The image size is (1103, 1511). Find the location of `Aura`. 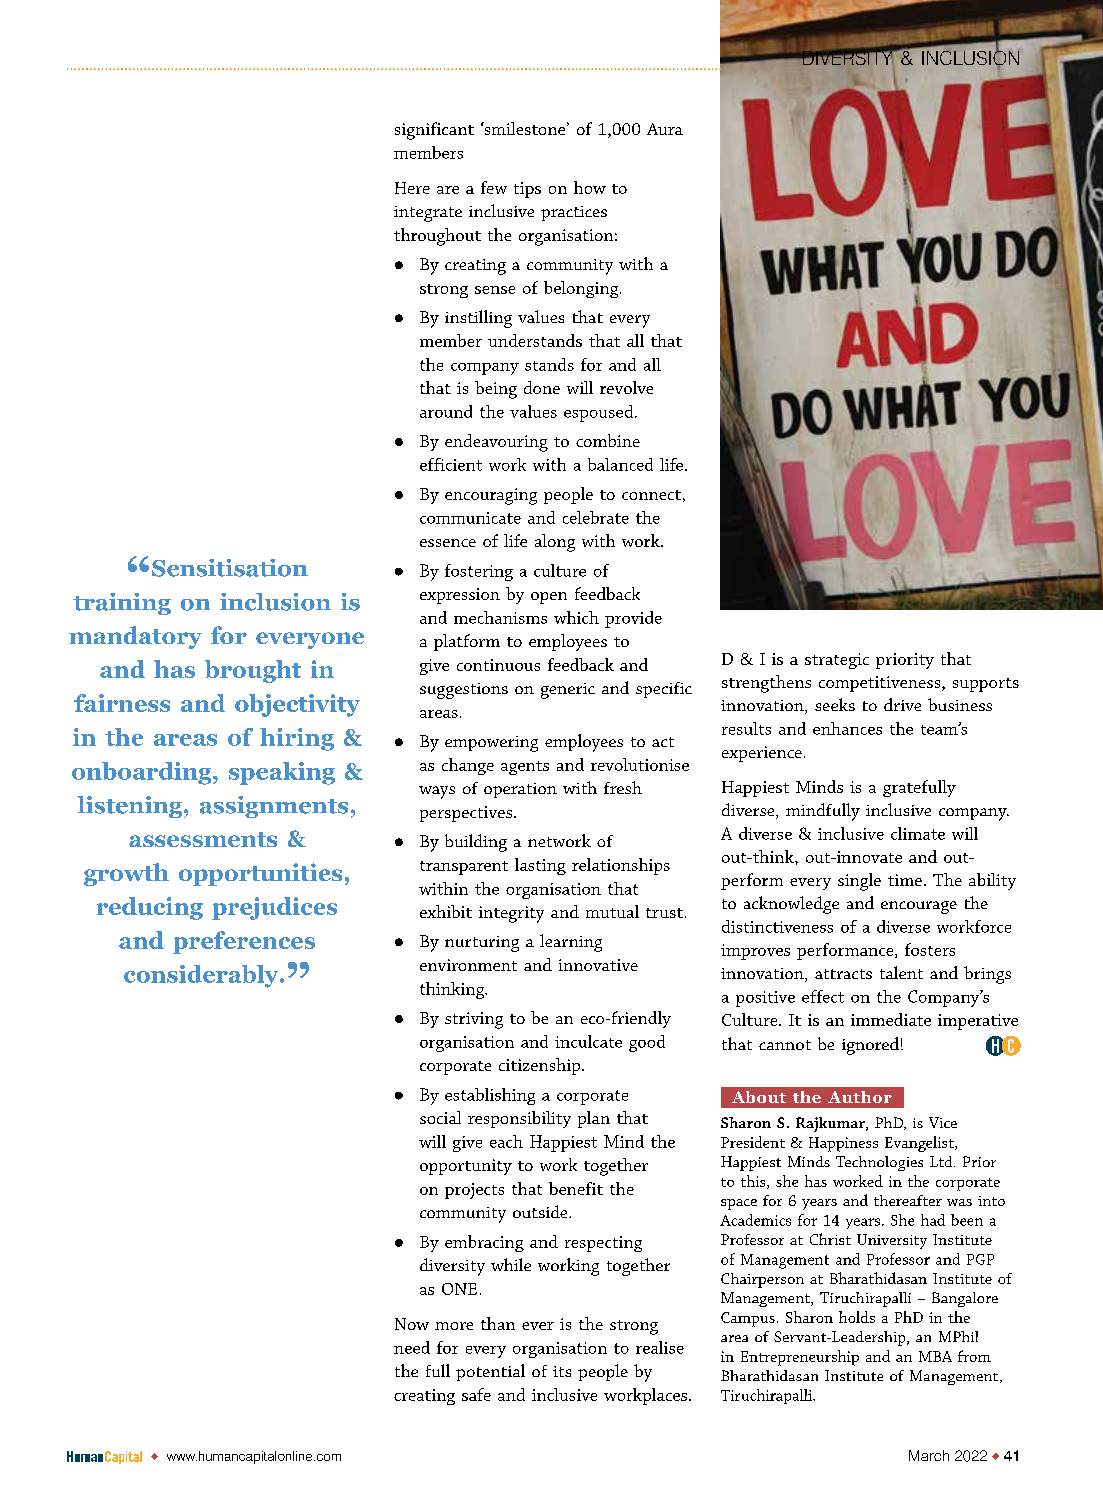

Aura is located at coordinates (665, 129).
